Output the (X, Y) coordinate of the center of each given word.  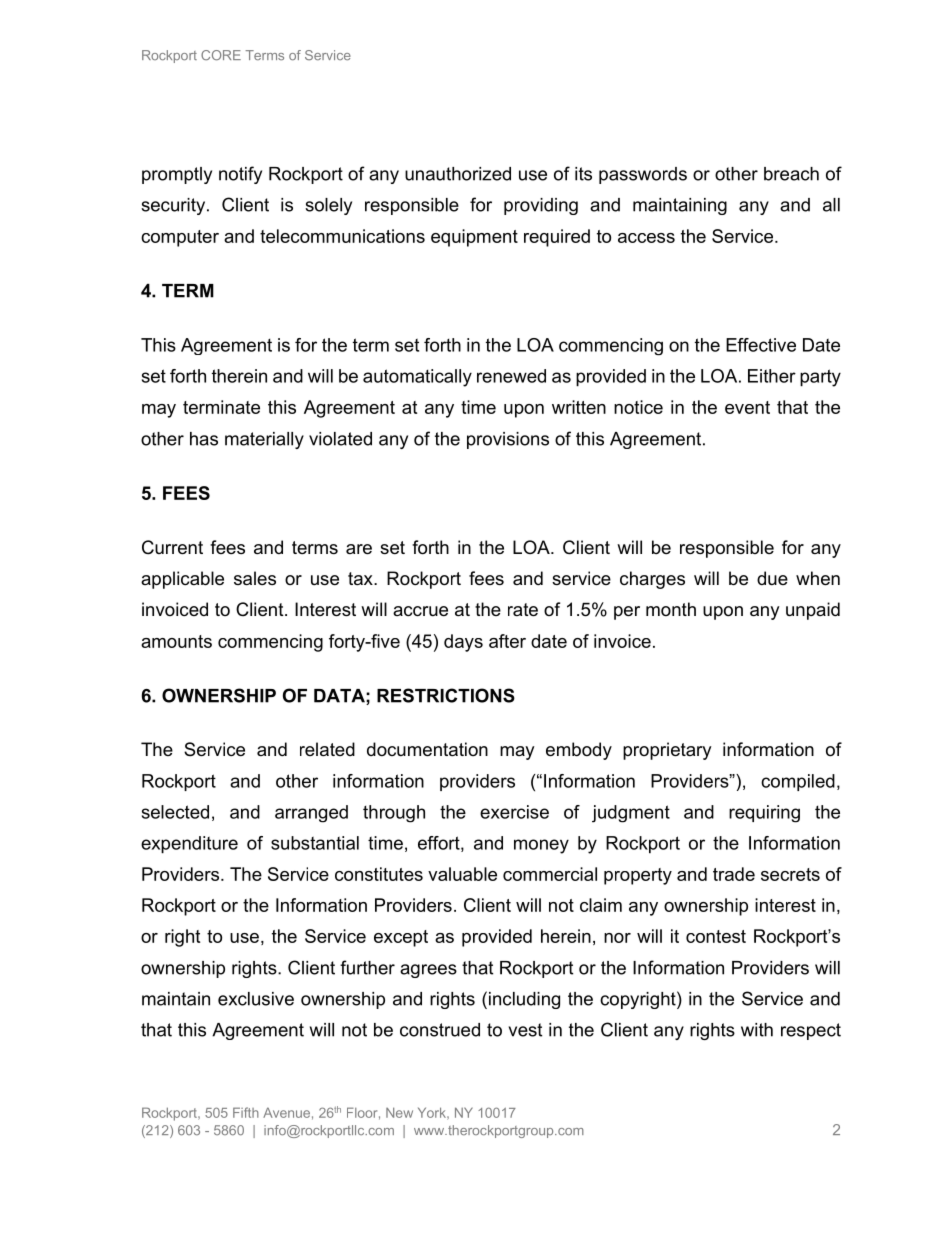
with (757, 1030)
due (772, 578)
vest (525, 1030)
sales (255, 578)
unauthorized (458, 174)
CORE (221, 55)
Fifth (246, 1112)
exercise (514, 812)
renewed (511, 376)
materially (264, 440)
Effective (761, 345)
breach (791, 174)
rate (523, 610)
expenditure (189, 845)
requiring (764, 814)
